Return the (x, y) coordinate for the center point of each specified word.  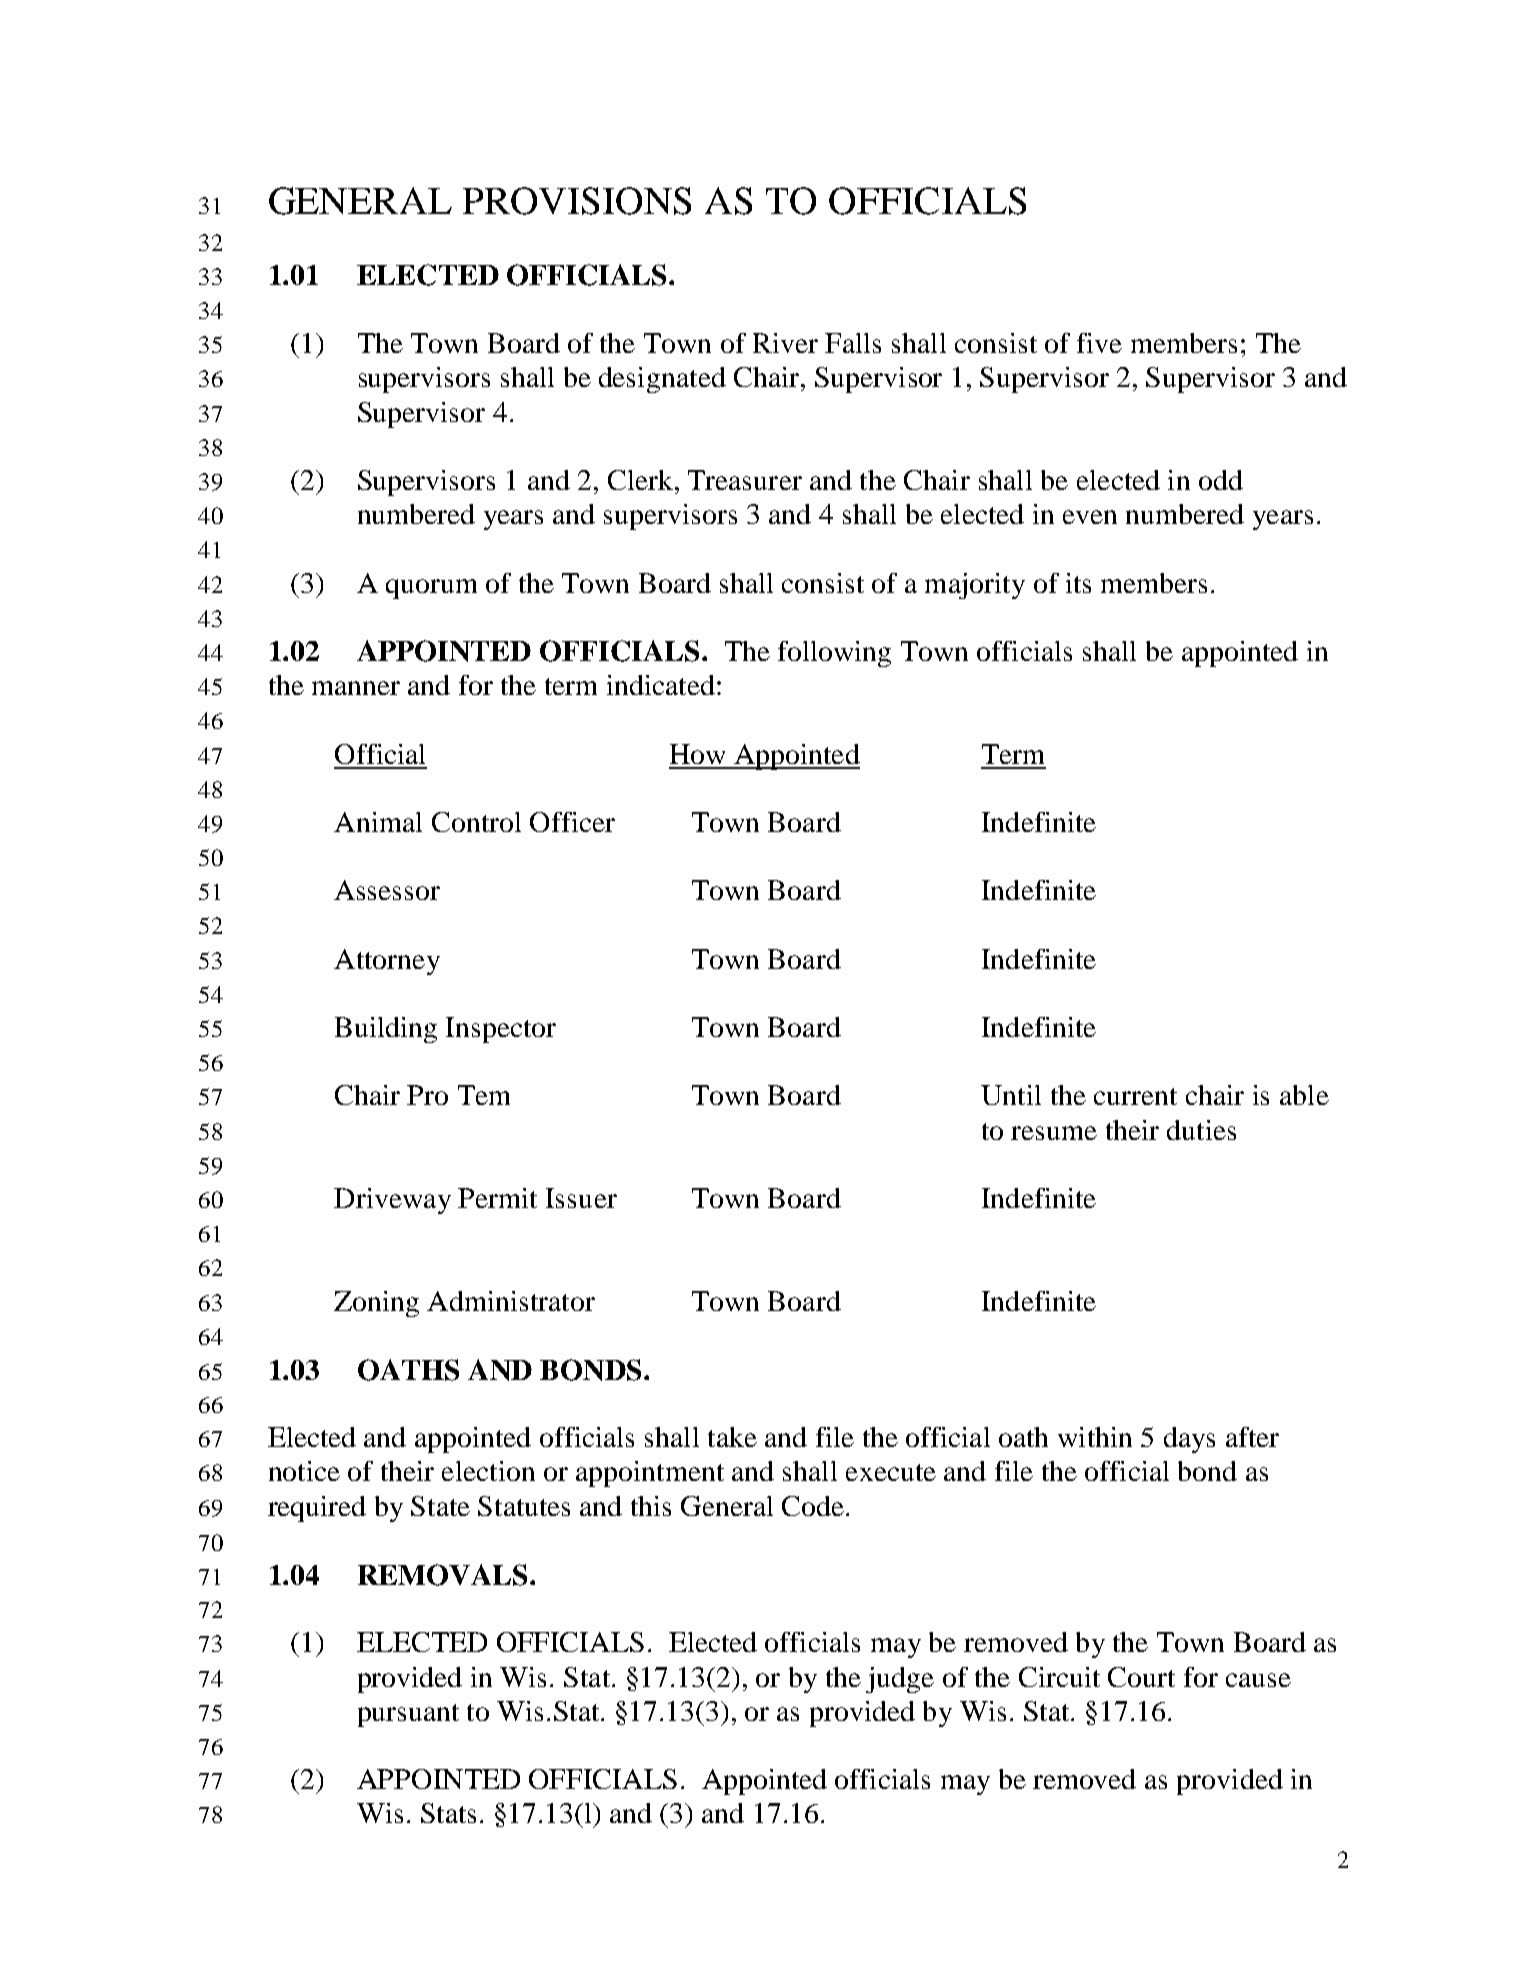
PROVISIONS (577, 201)
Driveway (392, 1201)
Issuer (581, 1198)
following (834, 654)
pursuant (408, 1715)
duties (1201, 1130)
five (1099, 343)
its (1078, 583)
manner (356, 688)
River (785, 343)
